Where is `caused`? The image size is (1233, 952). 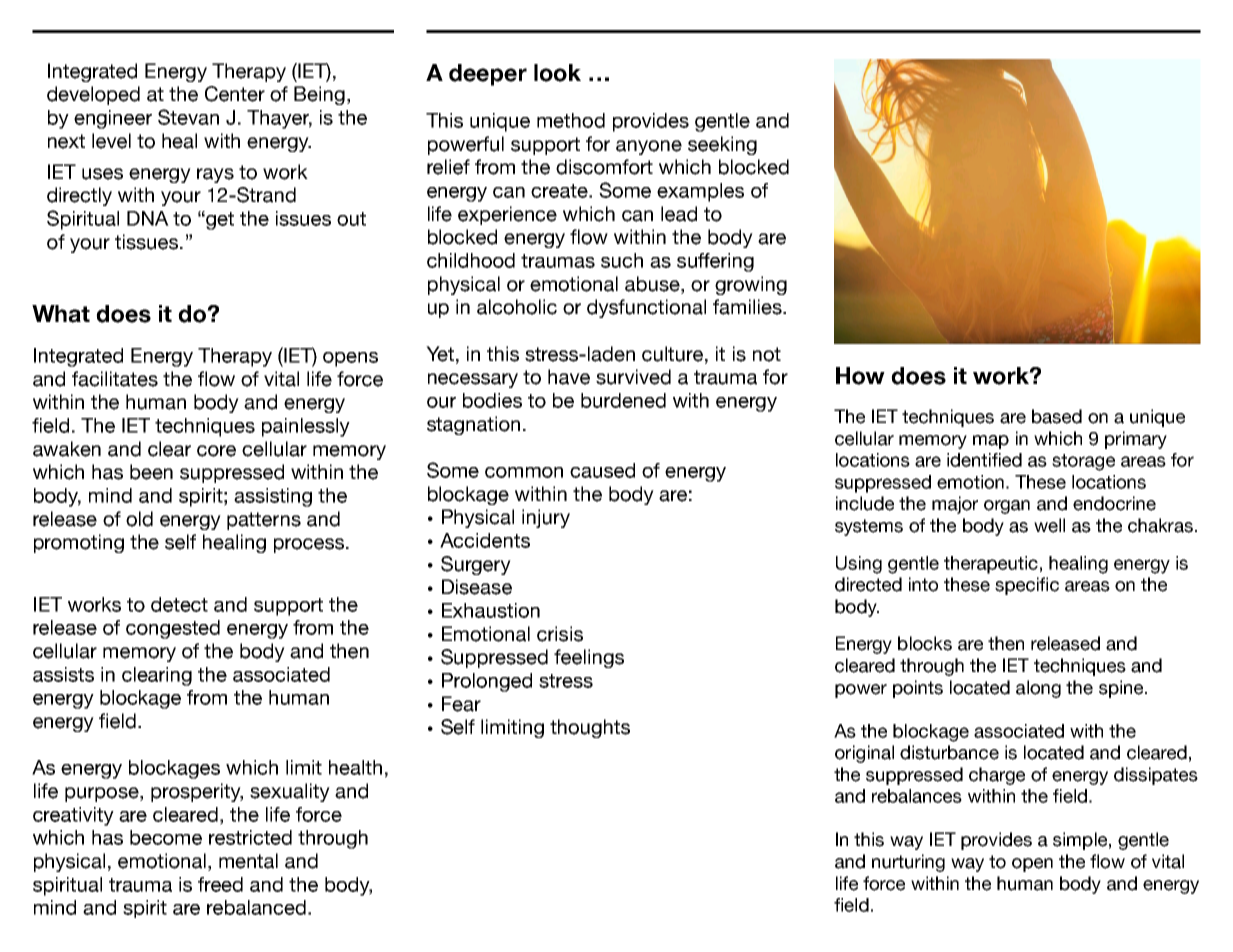
caused is located at coordinates (602, 470).
